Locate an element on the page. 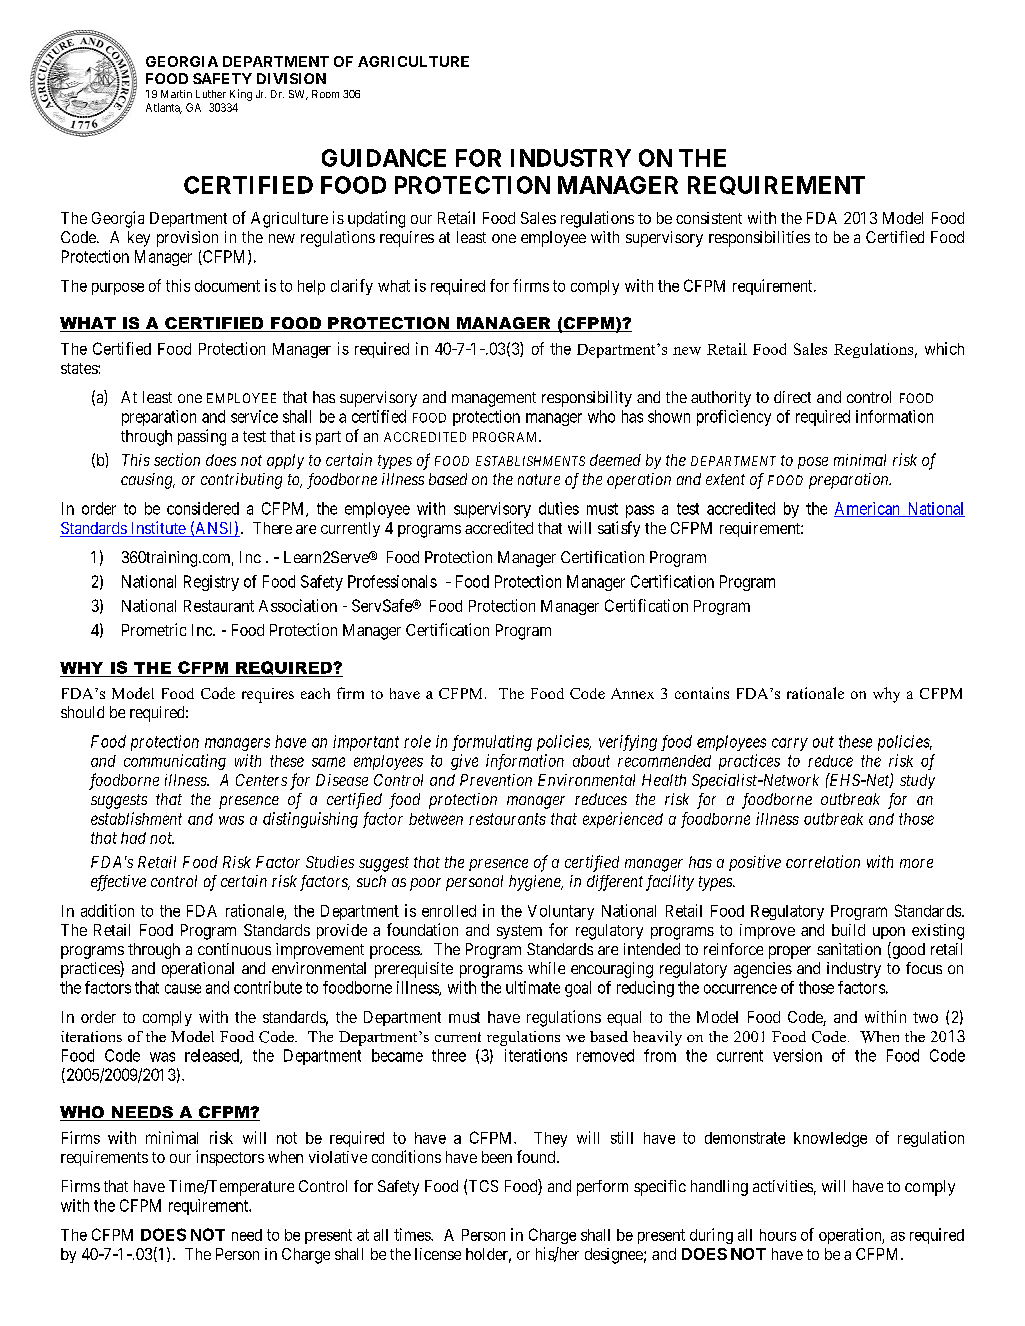 This image has width=1025, height=1326. system is located at coordinates (519, 932).
